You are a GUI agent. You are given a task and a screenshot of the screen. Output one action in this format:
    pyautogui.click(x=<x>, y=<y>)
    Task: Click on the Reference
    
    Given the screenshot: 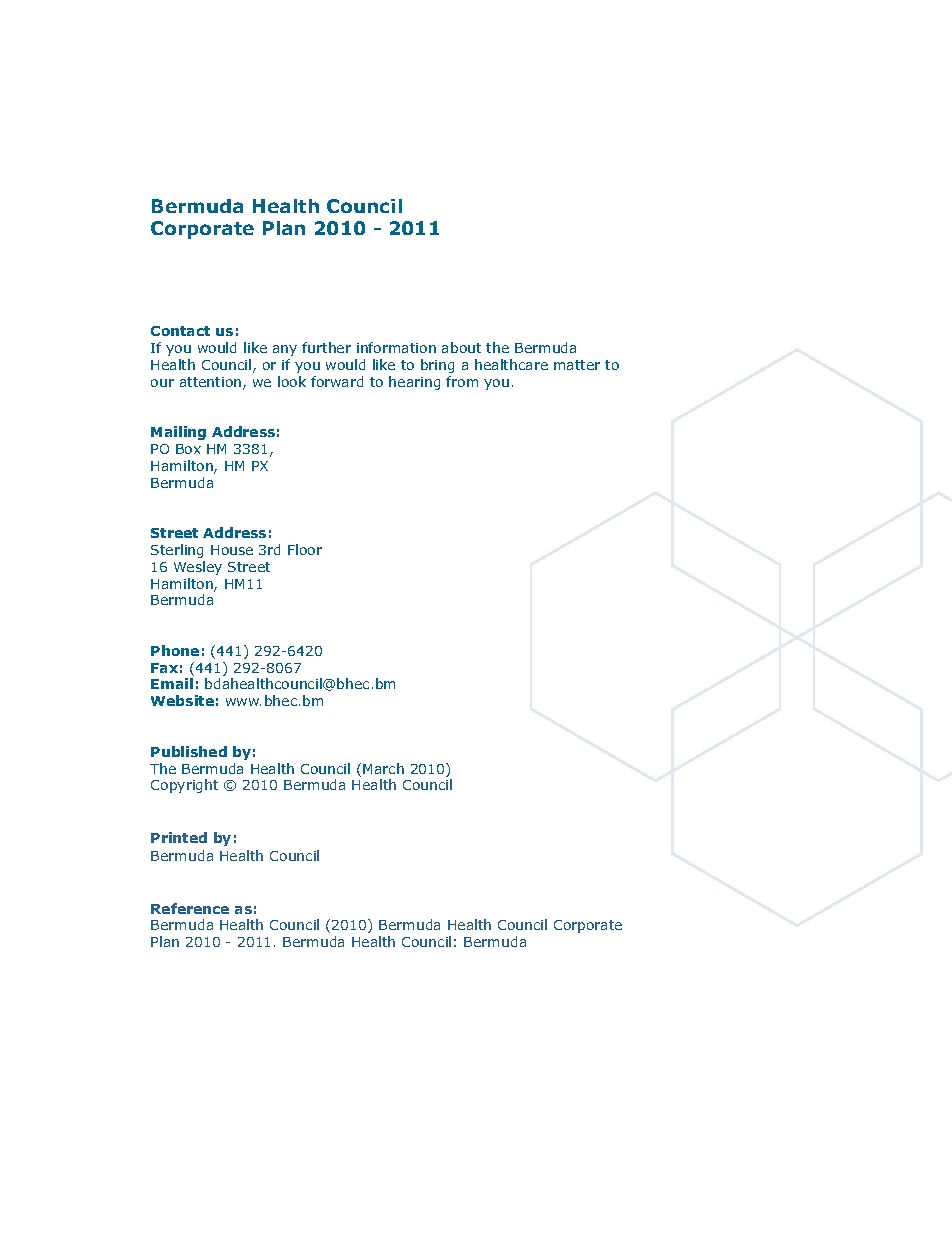 What is the action you would take?
    pyautogui.click(x=190, y=908)
